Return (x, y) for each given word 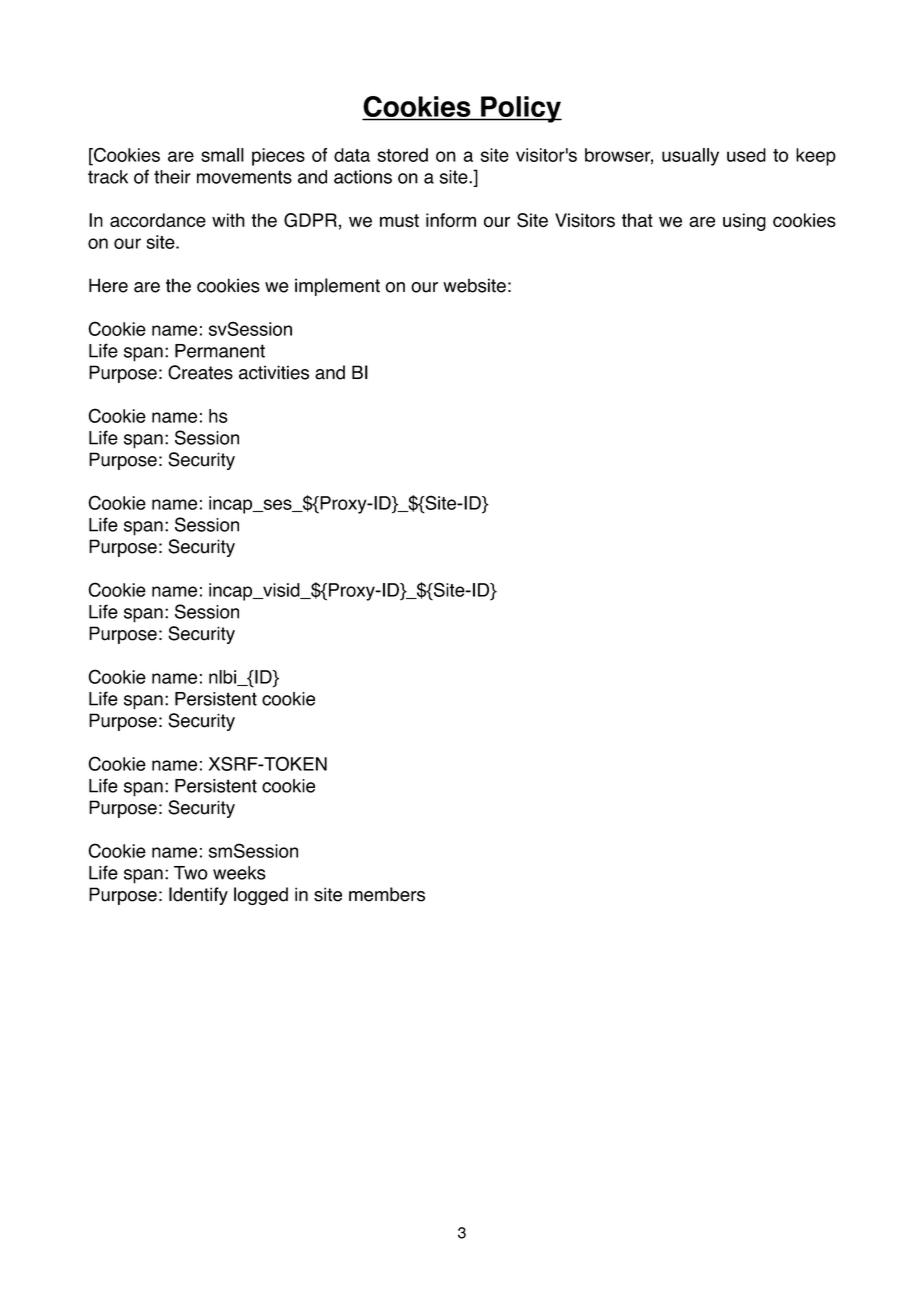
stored (403, 155)
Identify (198, 896)
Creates (200, 372)
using (744, 222)
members (387, 894)
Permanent (220, 351)
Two (191, 873)
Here (108, 285)
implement (337, 287)
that (637, 220)
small (222, 155)
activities (274, 372)
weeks (239, 873)
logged (261, 896)
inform (451, 220)
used (746, 155)
